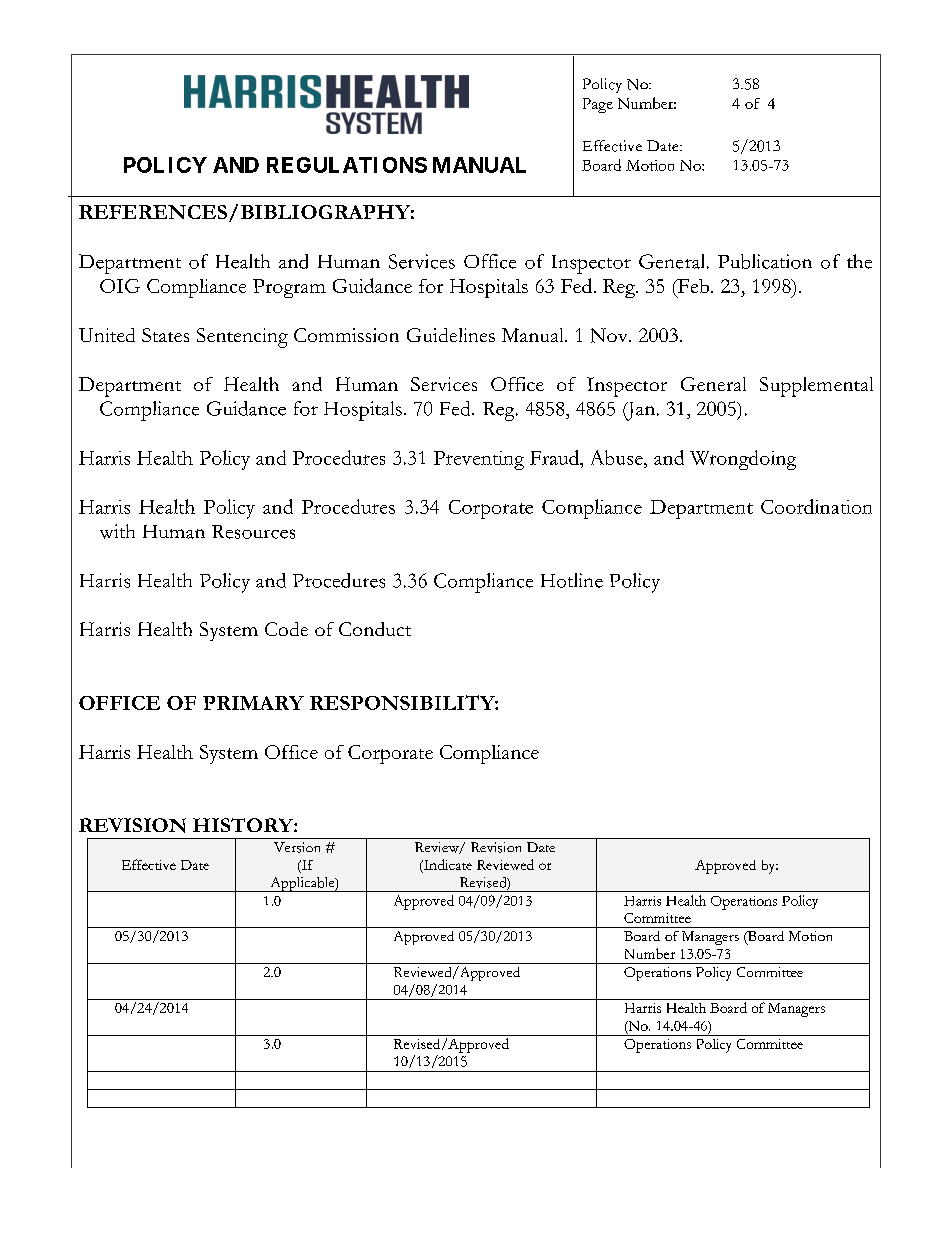  Describe the element at coordinates (289, 288) in the screenshot. I see `Program` at that location.
